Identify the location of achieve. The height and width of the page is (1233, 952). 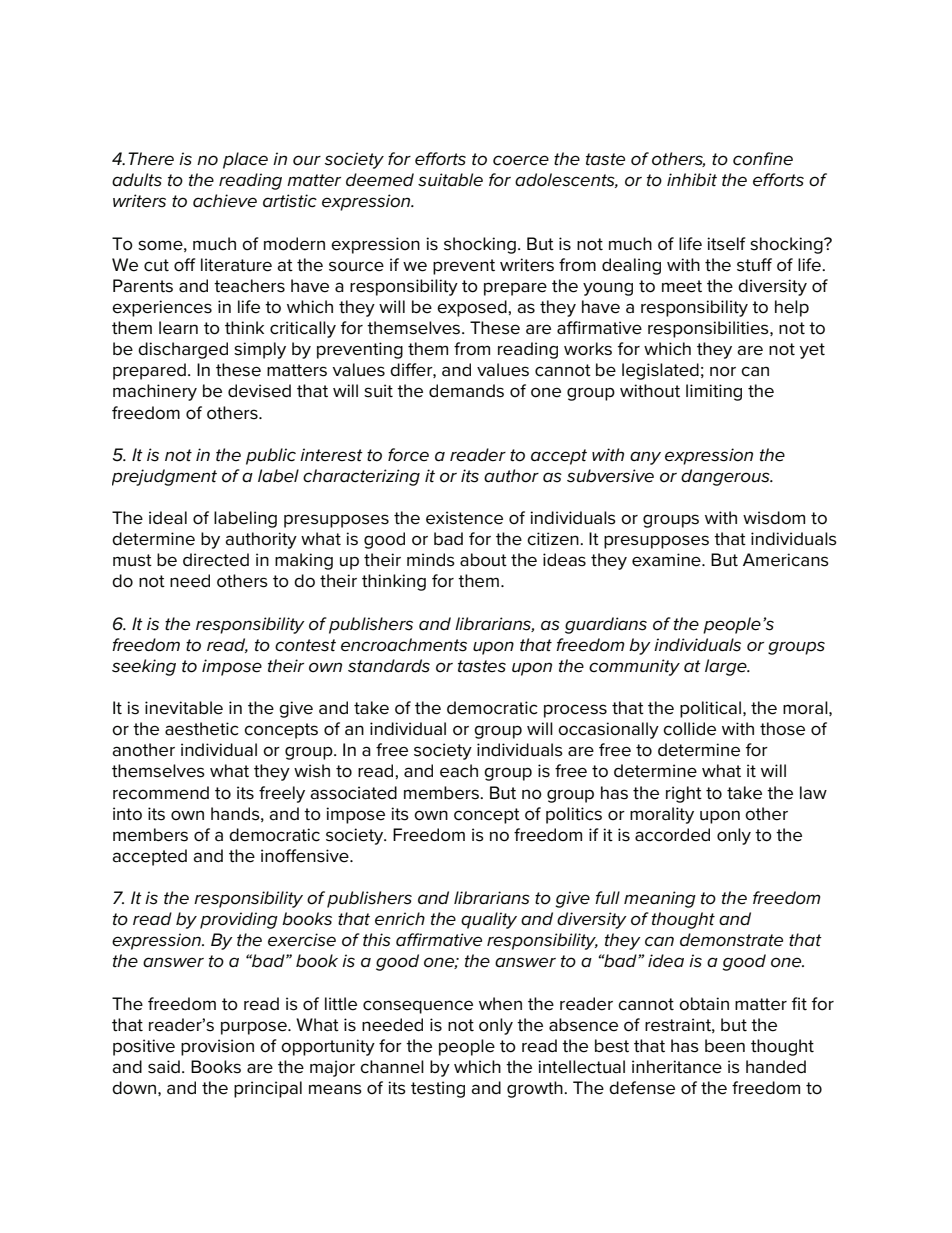
(225, 201).
